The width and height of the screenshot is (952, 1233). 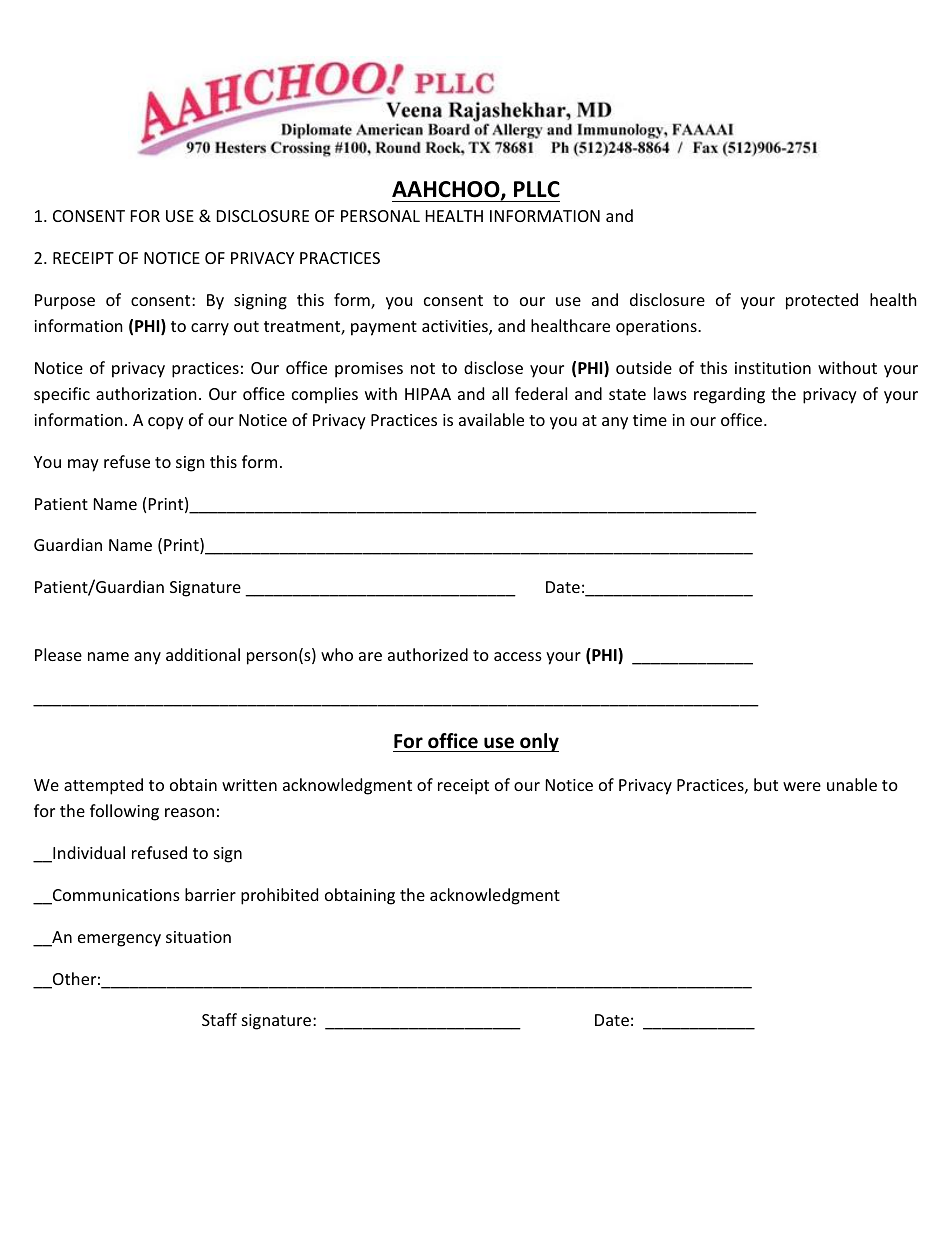 What do you see at coordinates (428, 654) in the screenshot?
I see `authorized` at bounding box center [428, 654].
